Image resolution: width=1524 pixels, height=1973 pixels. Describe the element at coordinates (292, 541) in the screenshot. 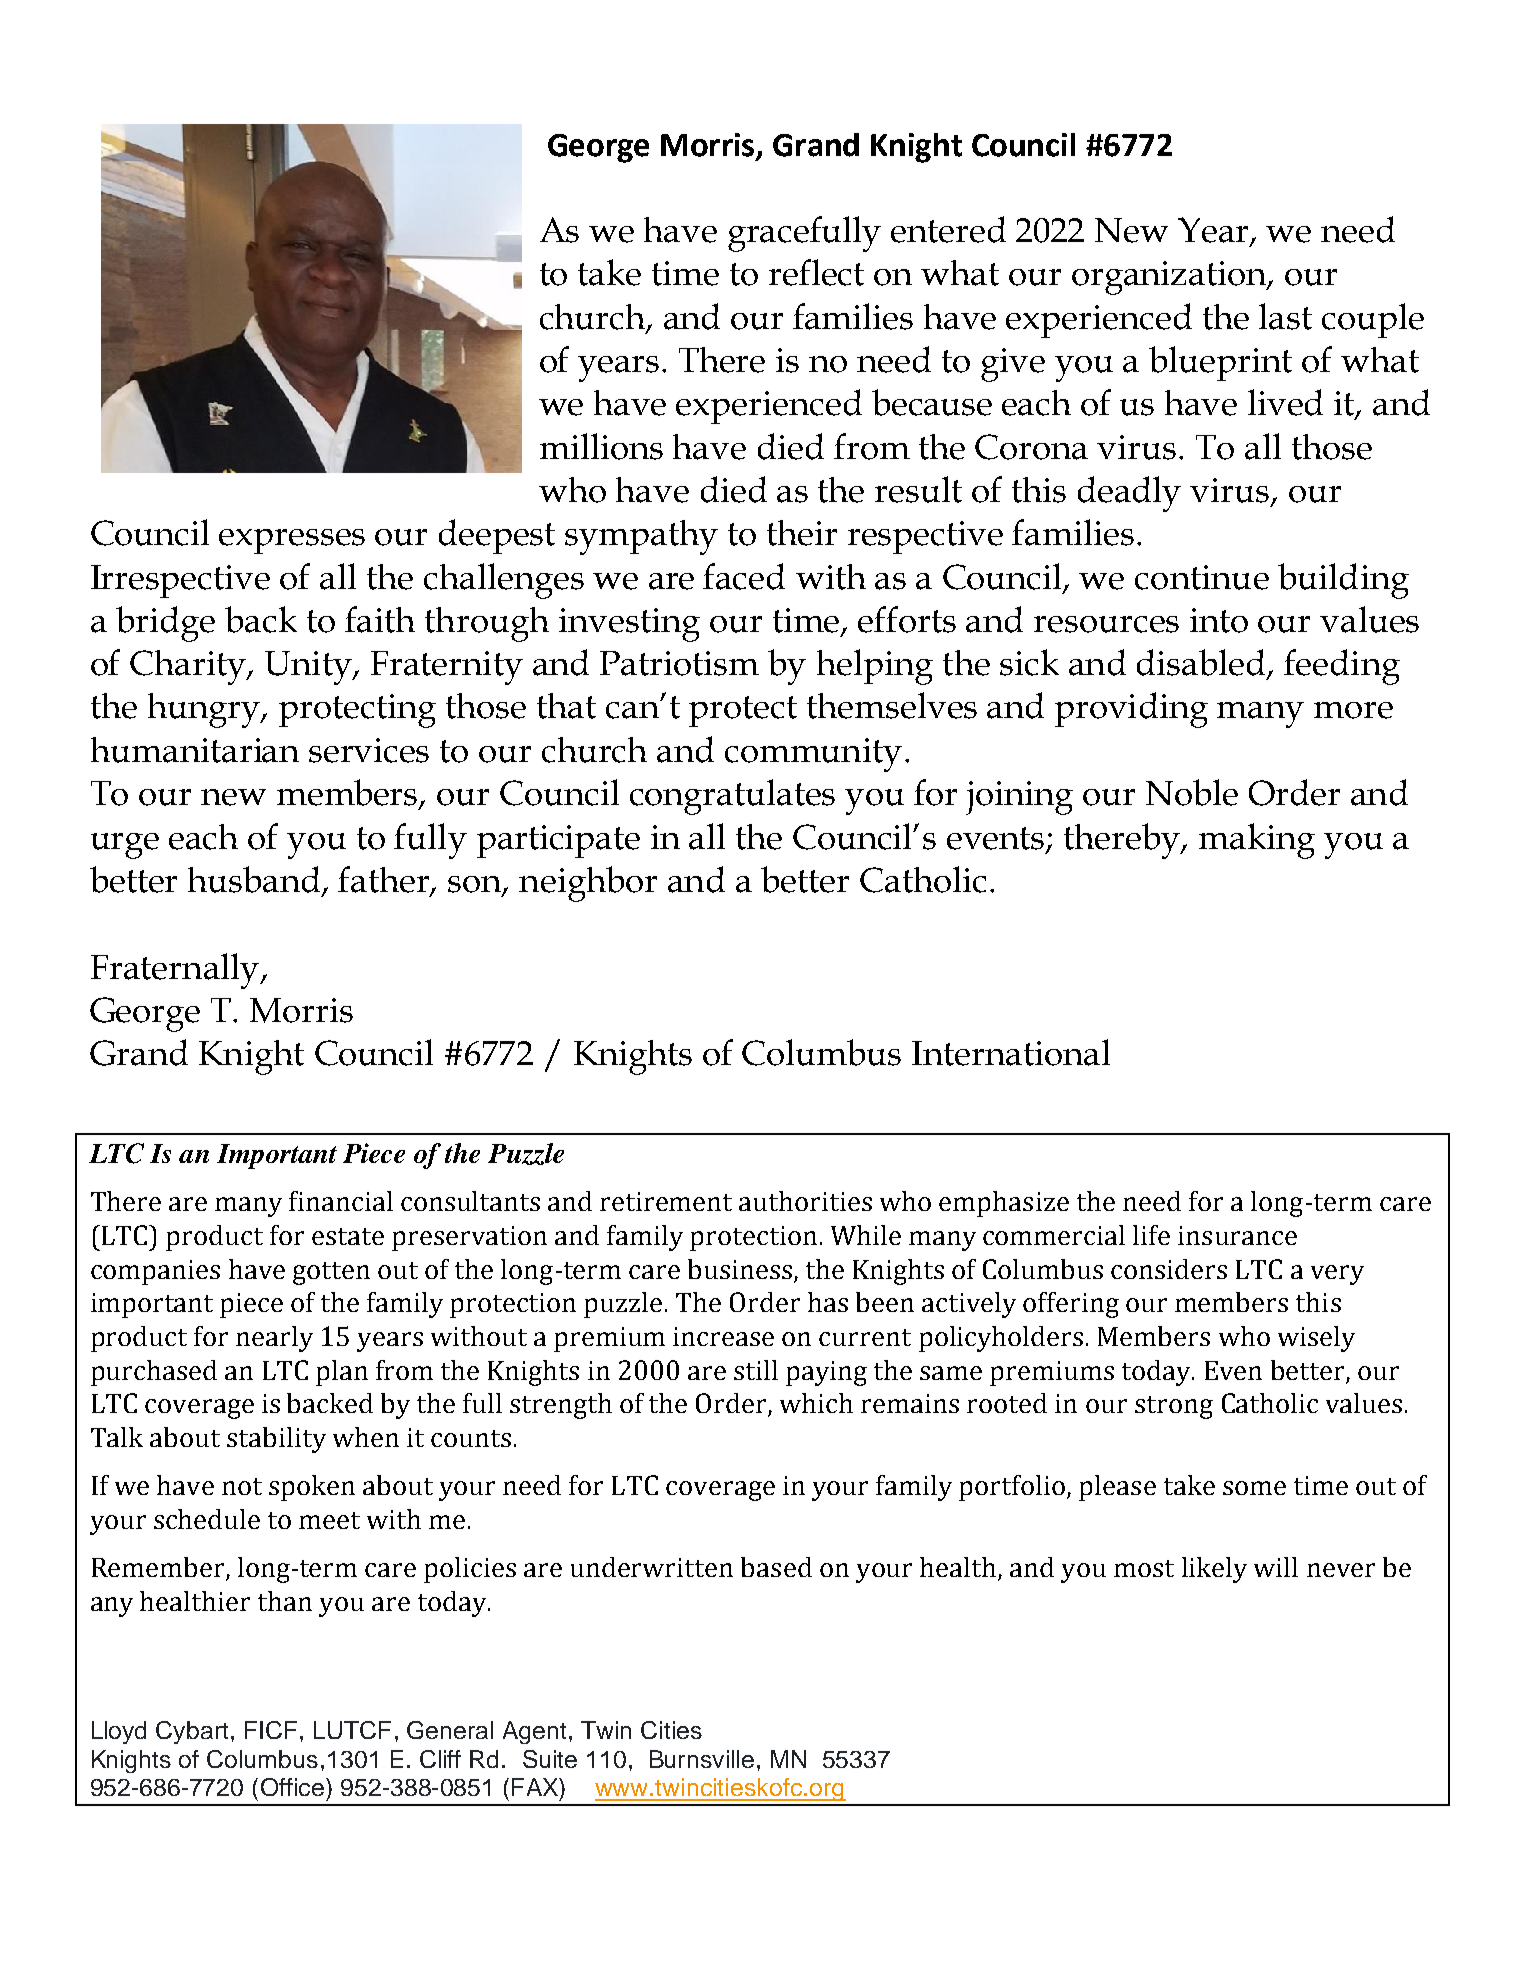

I see `expresses` at that location.
